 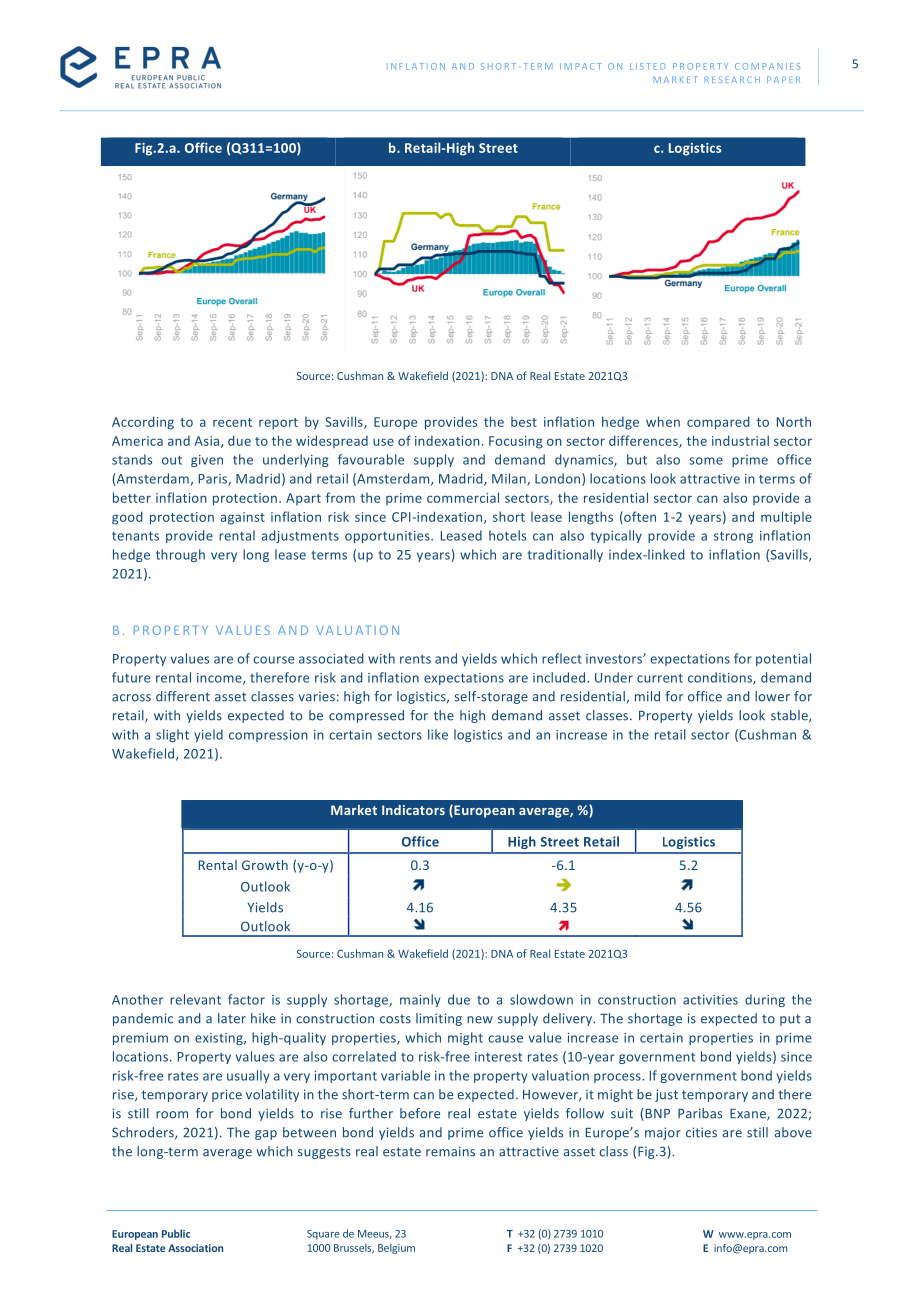 What do you see at coordinates (396, 1249) in the page?
I see `Belgium` at bounding box center [396, 1249].
